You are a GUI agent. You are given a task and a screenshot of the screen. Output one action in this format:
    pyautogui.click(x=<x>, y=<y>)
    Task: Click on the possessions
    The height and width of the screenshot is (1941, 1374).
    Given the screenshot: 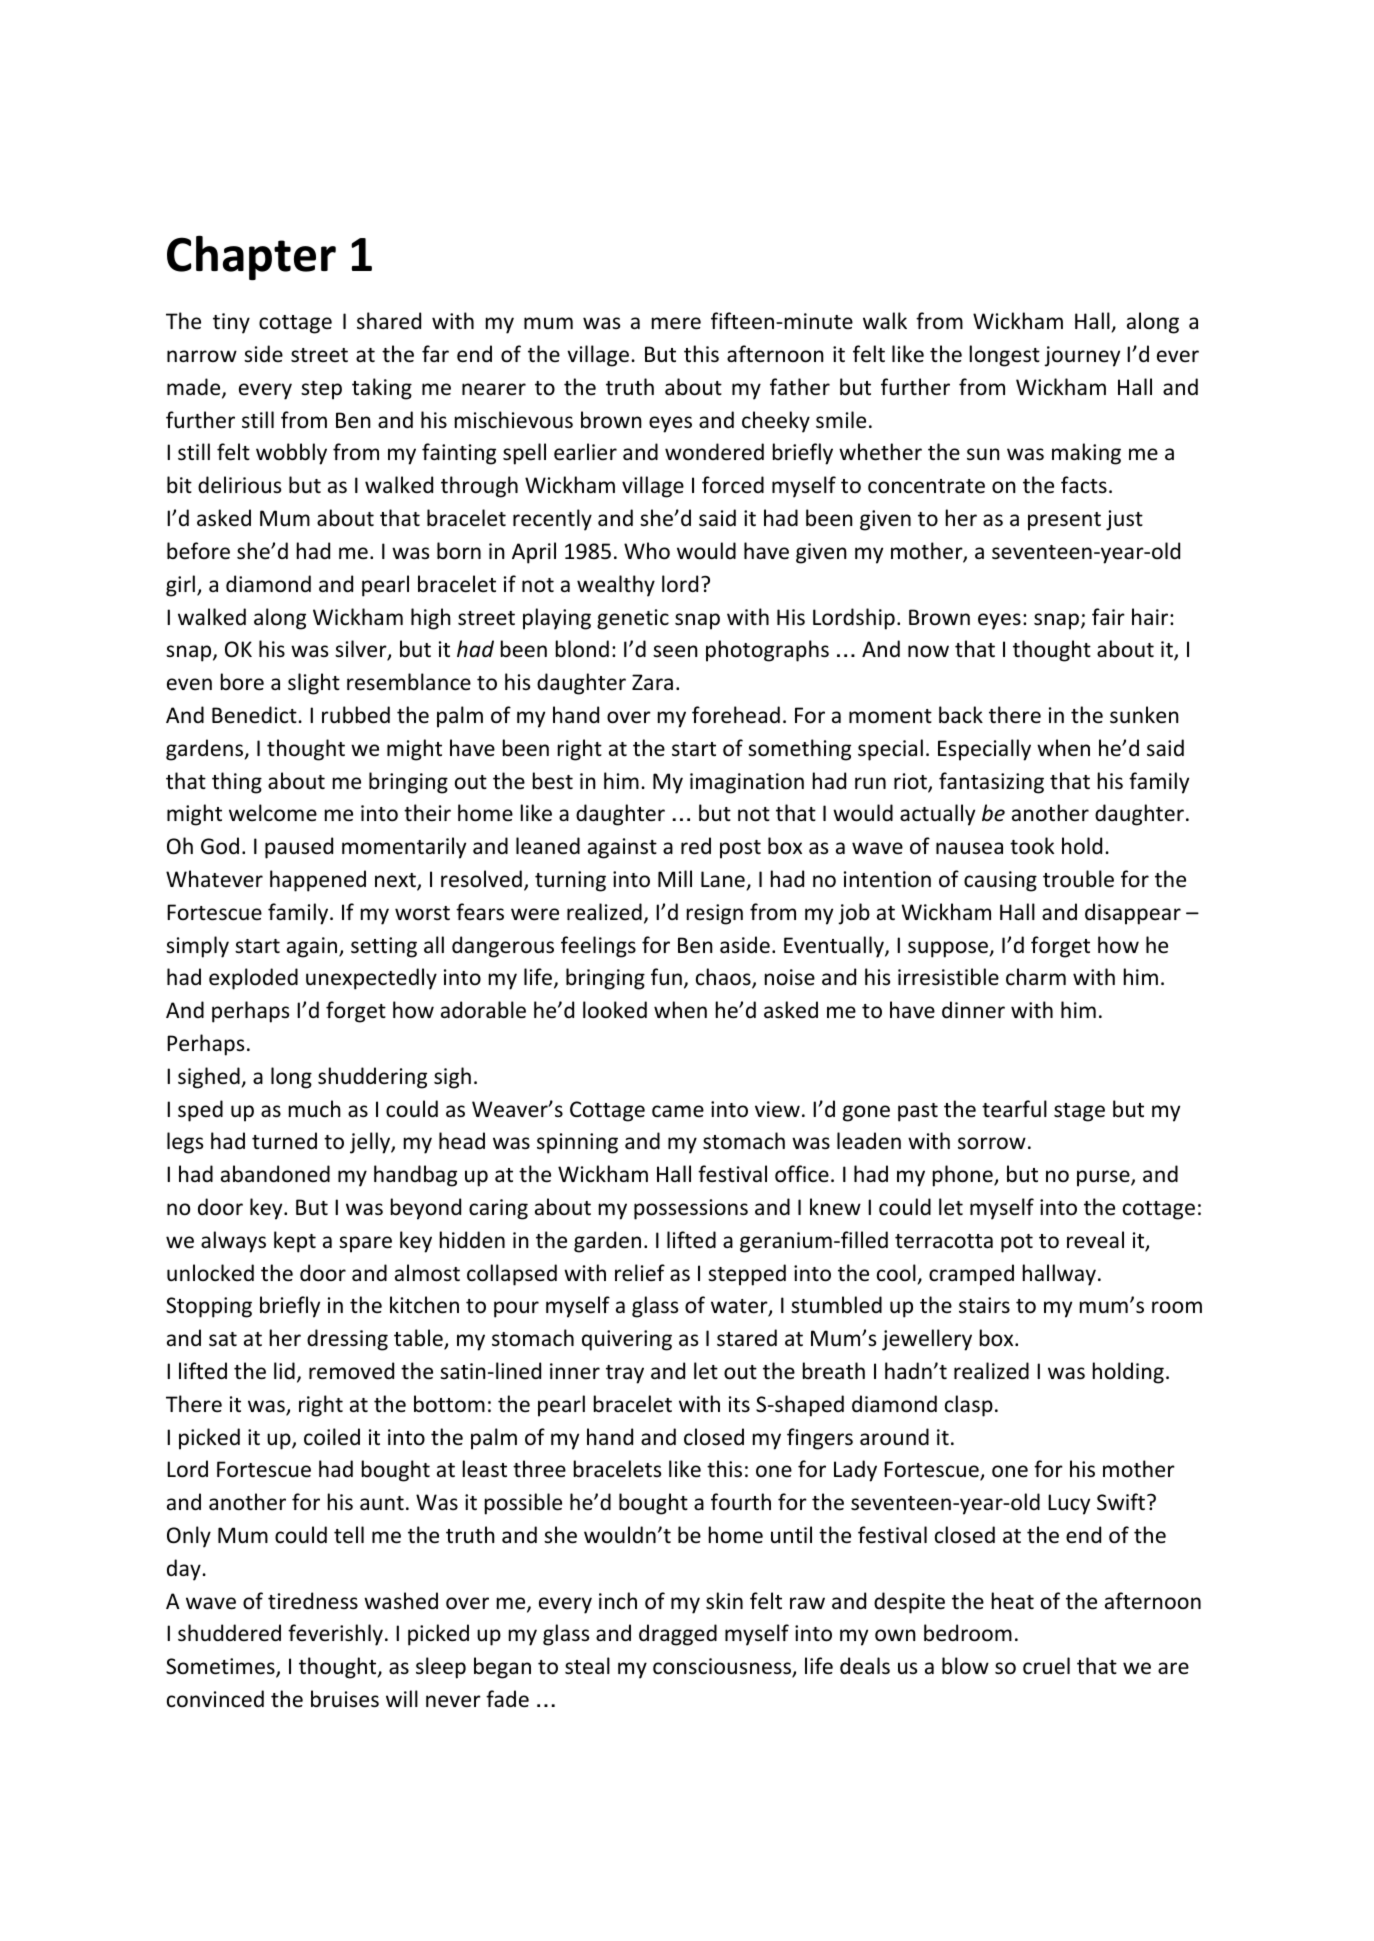 What is the action you would take?
    pyautogui.click(x=691, y=1209)
